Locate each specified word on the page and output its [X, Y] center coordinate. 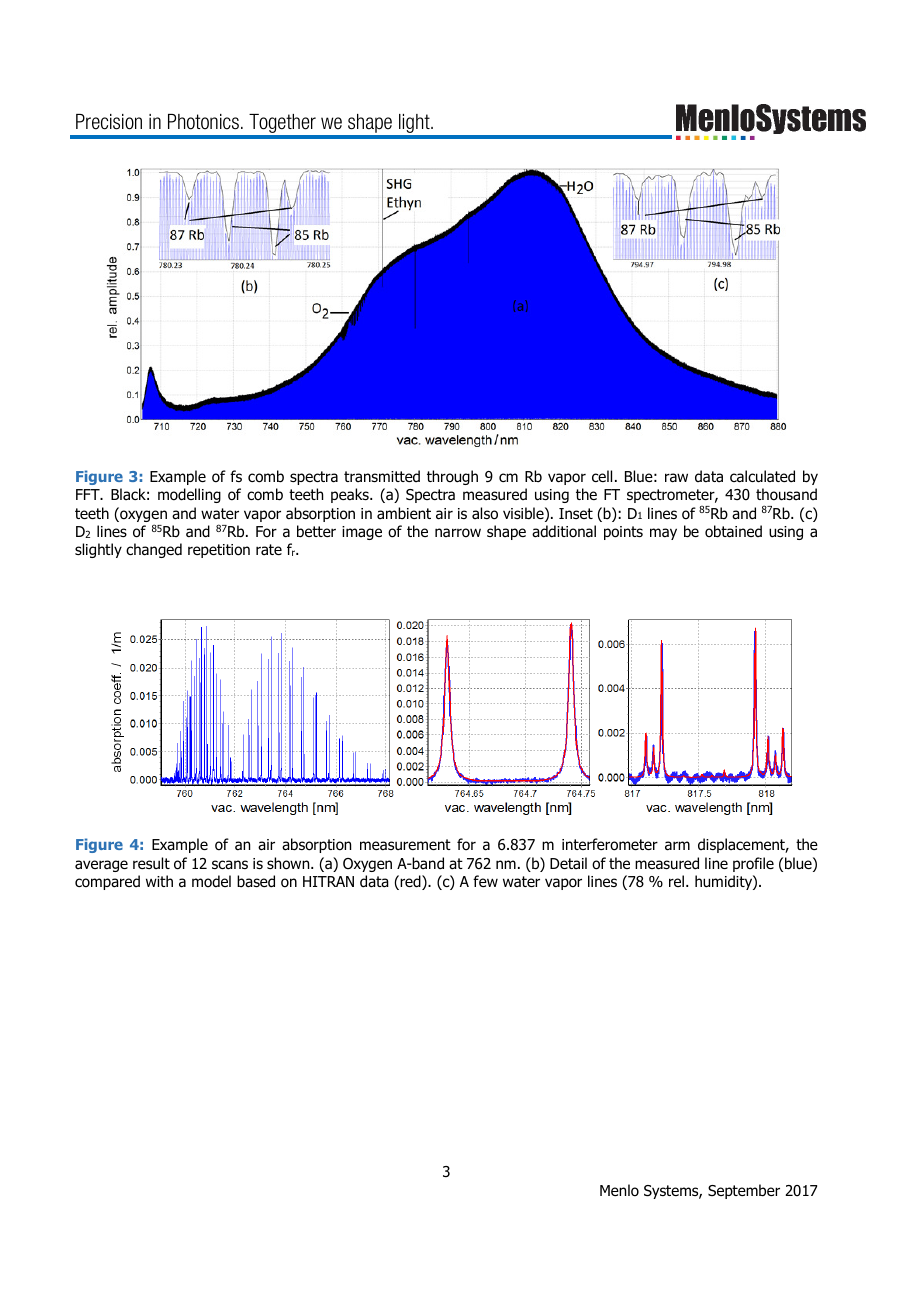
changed [154, 550]
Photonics [203, 122]
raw [676, 478]
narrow [458, 533]
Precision [109, 122]
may [663, 534]
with [159, 881]
